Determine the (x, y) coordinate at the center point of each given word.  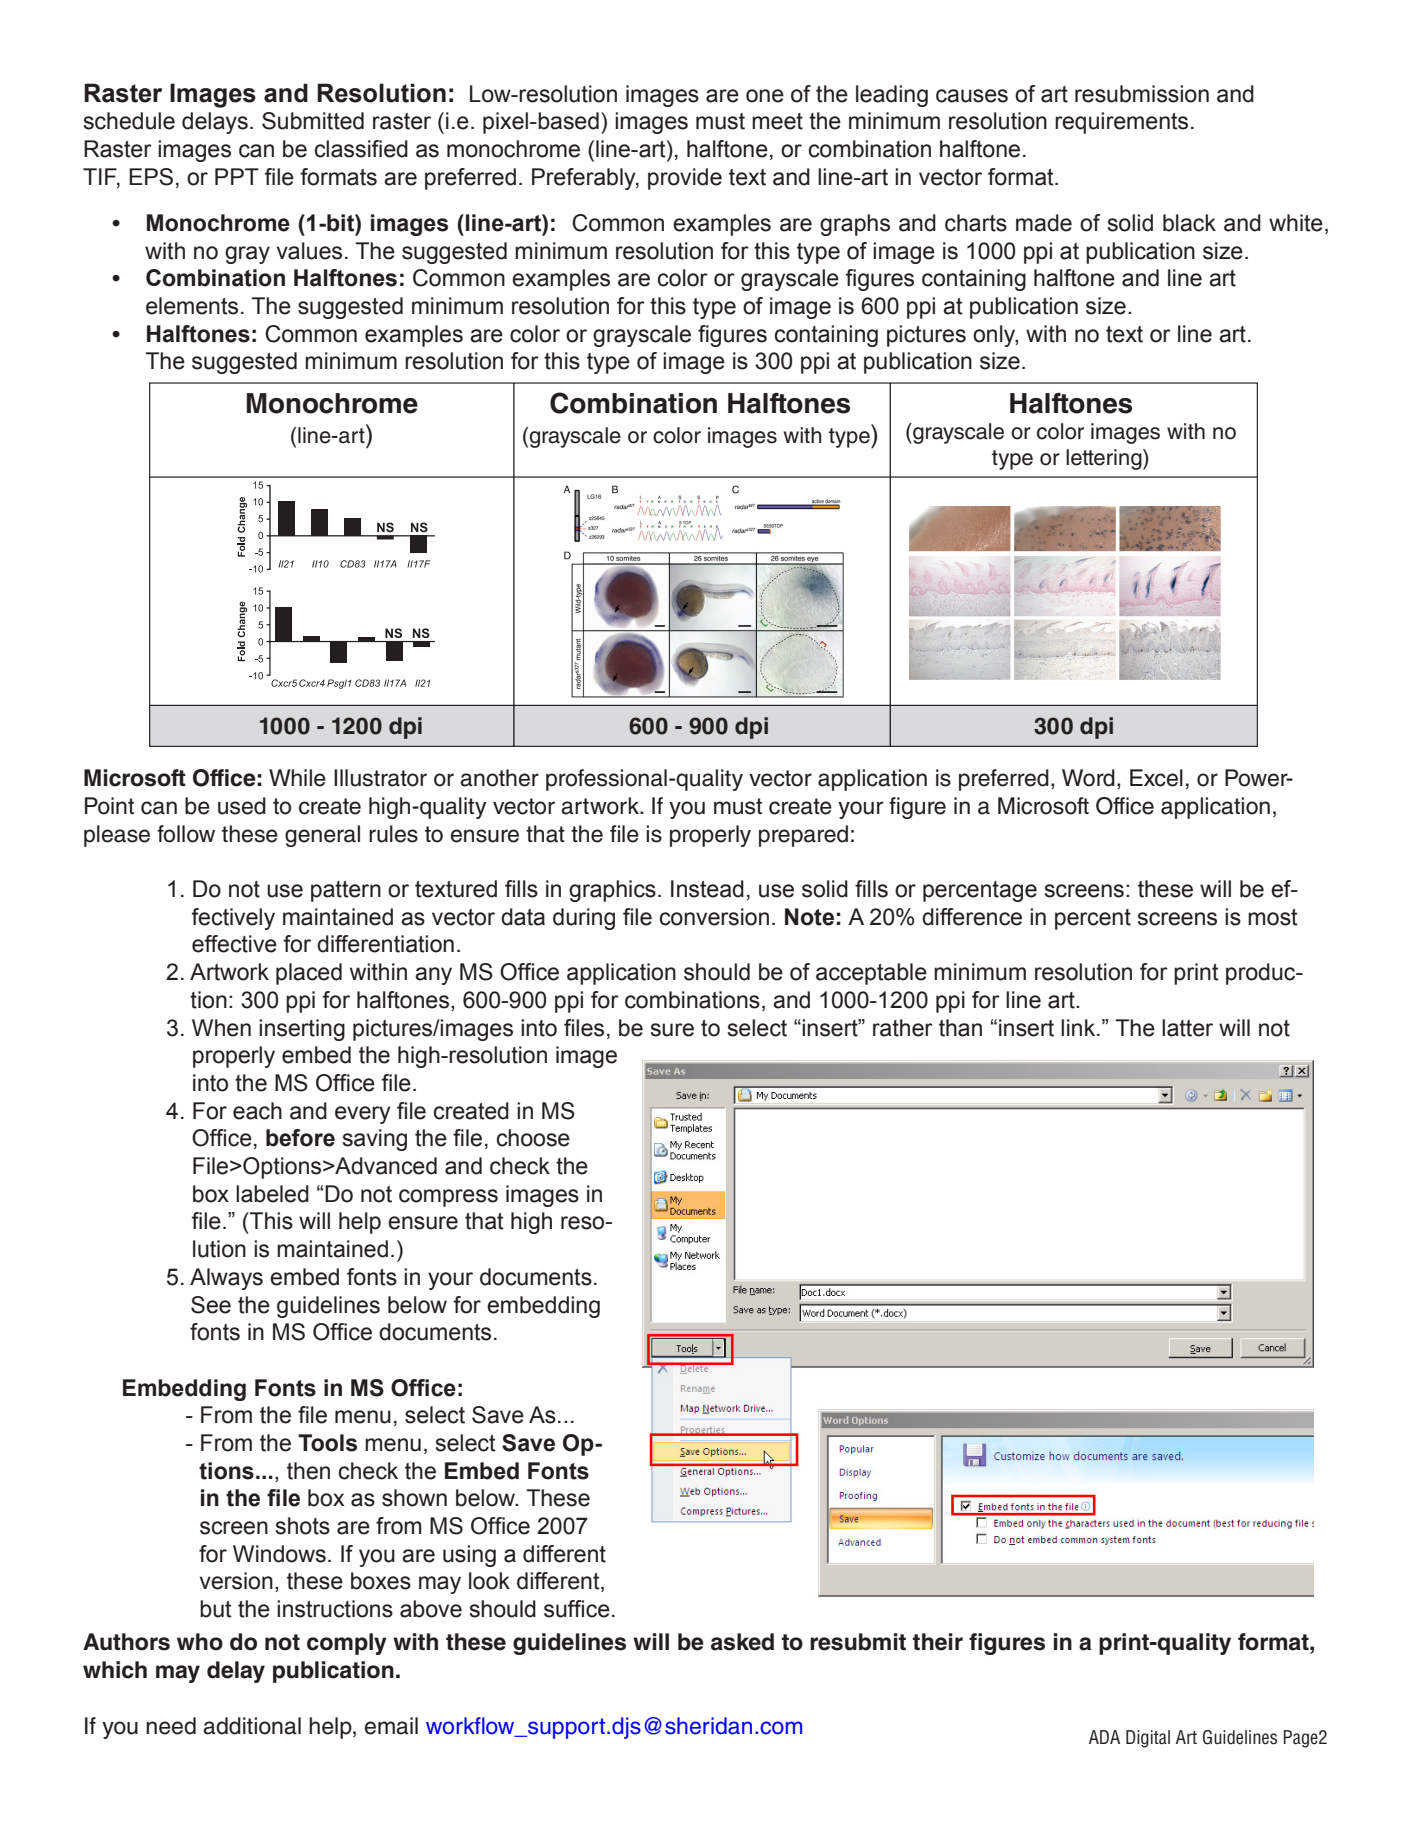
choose (533, 1138)
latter (1187, 1028)
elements (192, 306)
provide (685, 179)
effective (234, 944)
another (499, 778)
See (211, 1305)
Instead (707, 889)
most (1273, 917)
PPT (237, 176)
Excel (1156, 778)
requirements (1121, 123)
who (200, 1642)
